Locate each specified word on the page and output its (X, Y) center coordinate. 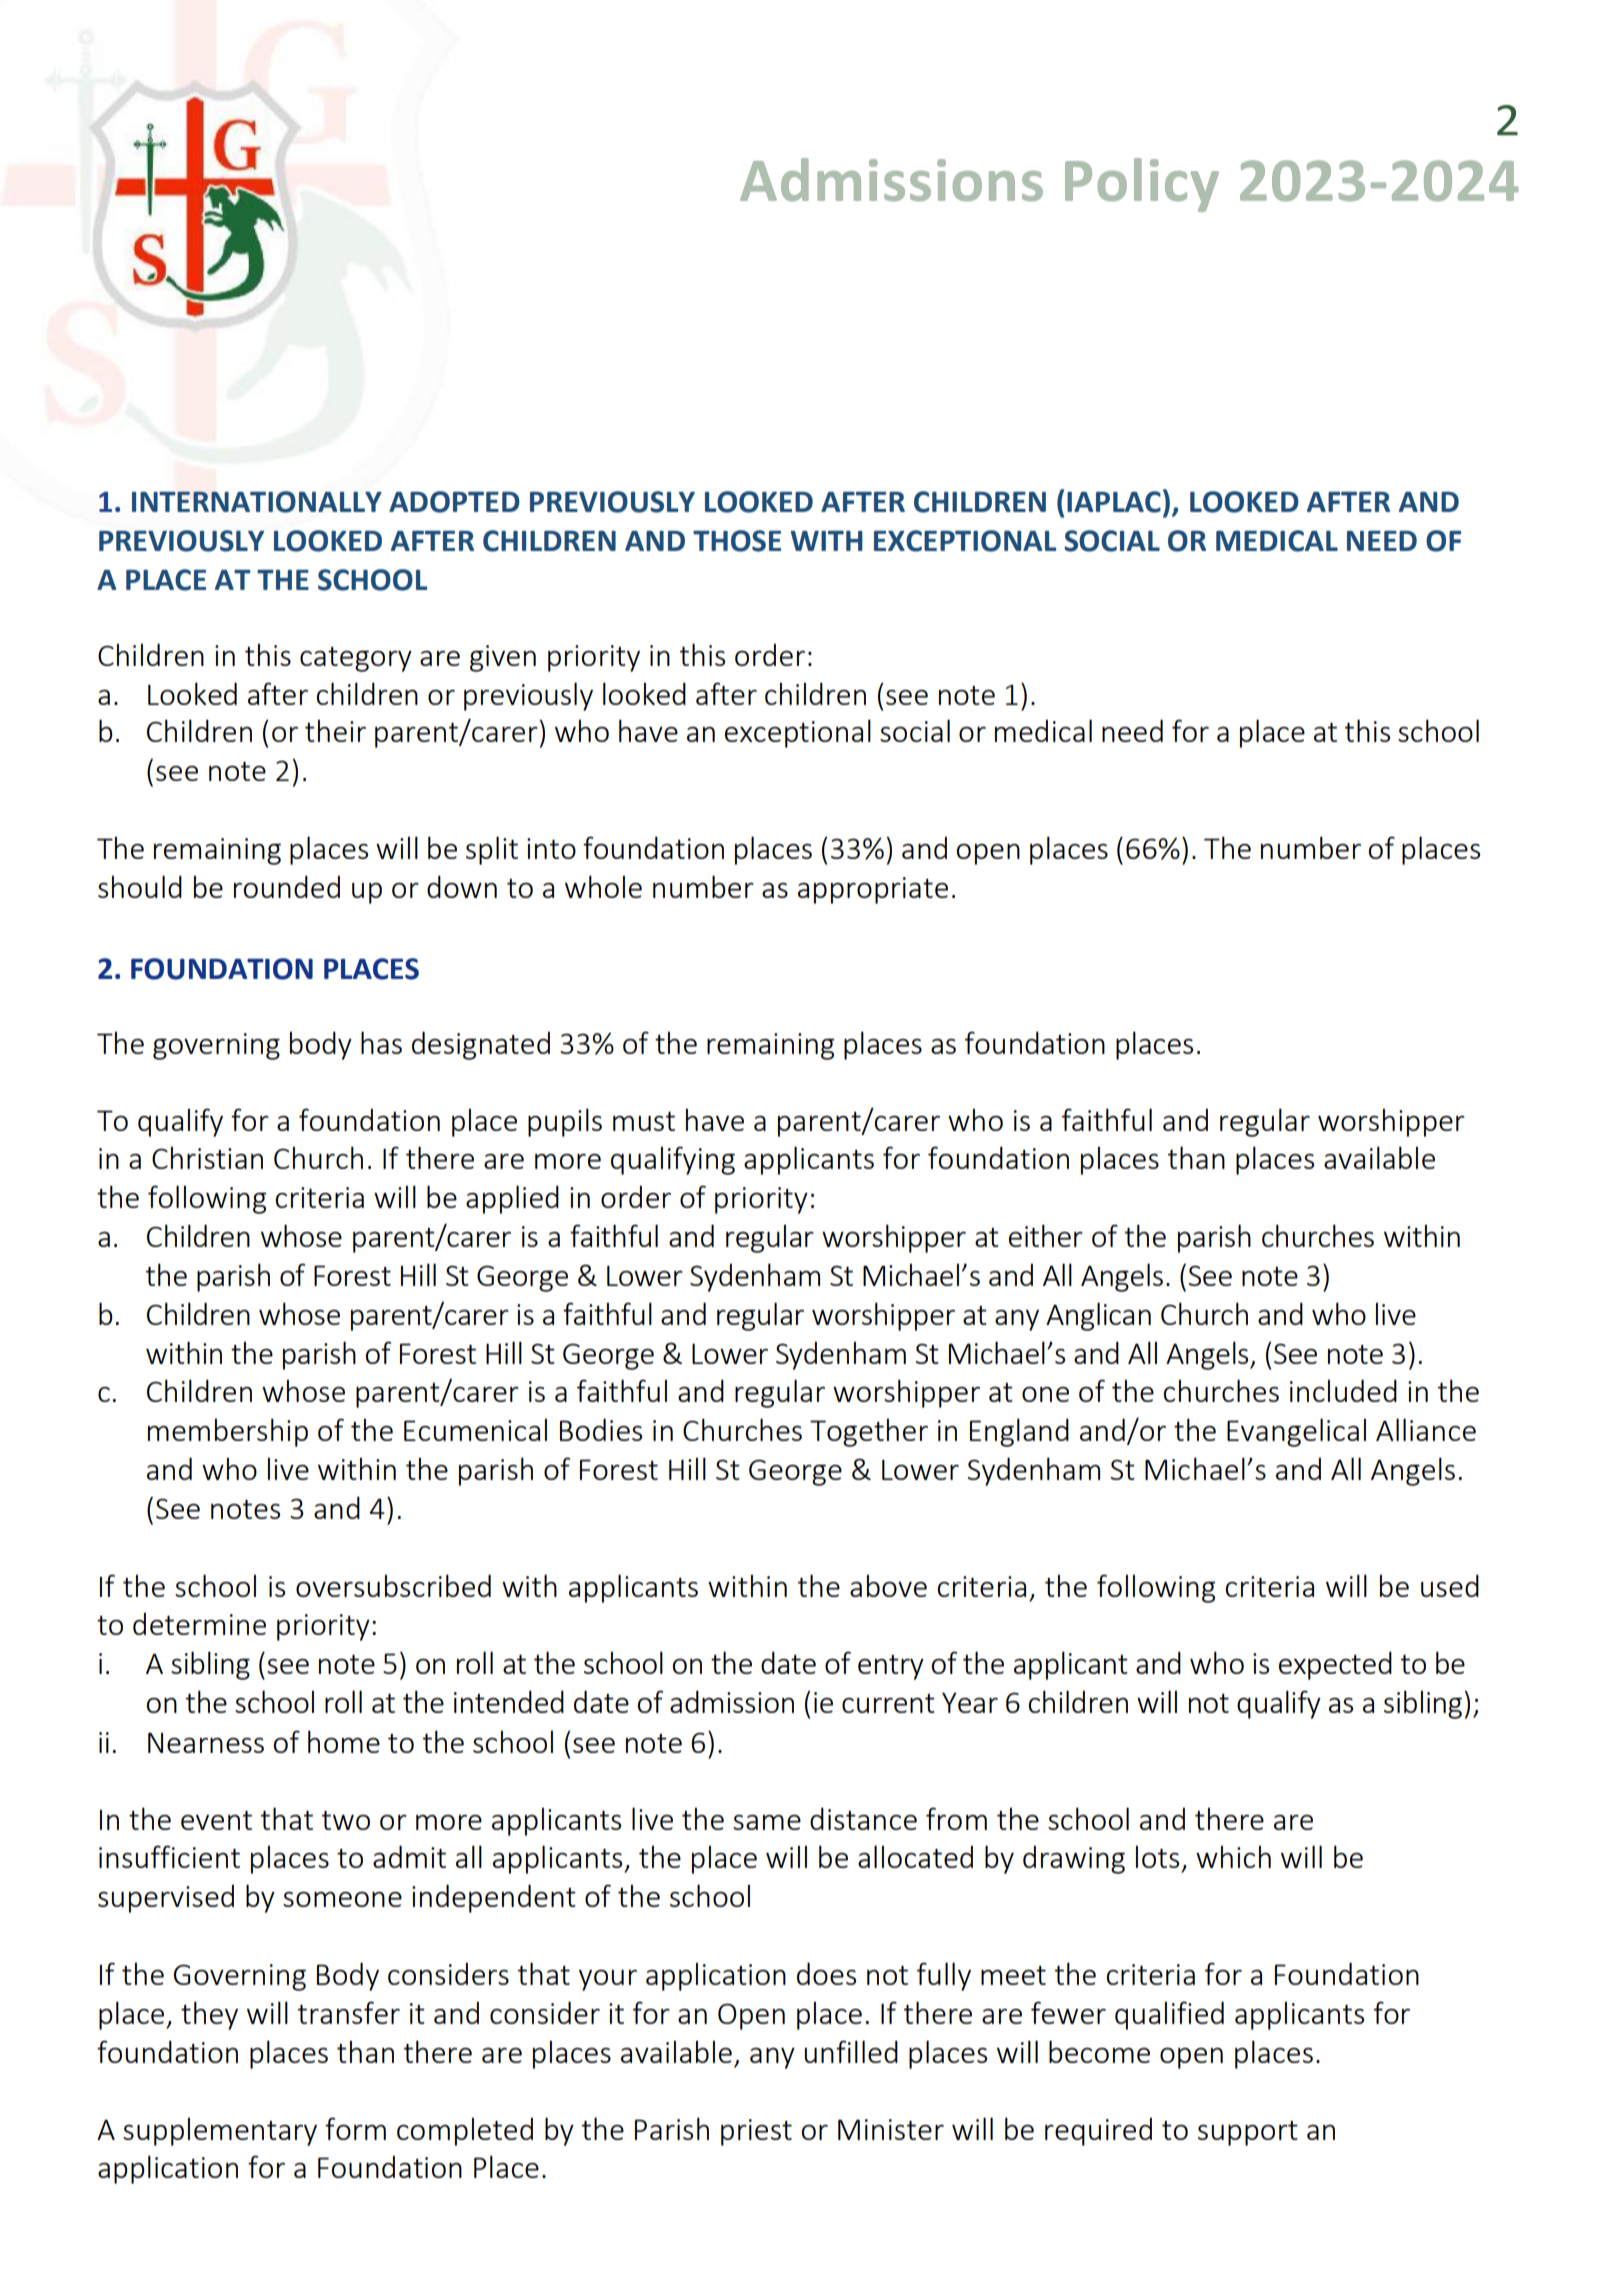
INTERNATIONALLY (257, 502)
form (355, 2128)
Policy (1142, 185)
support (1248, 2133)
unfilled (851, 2051)
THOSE (737, 541)
